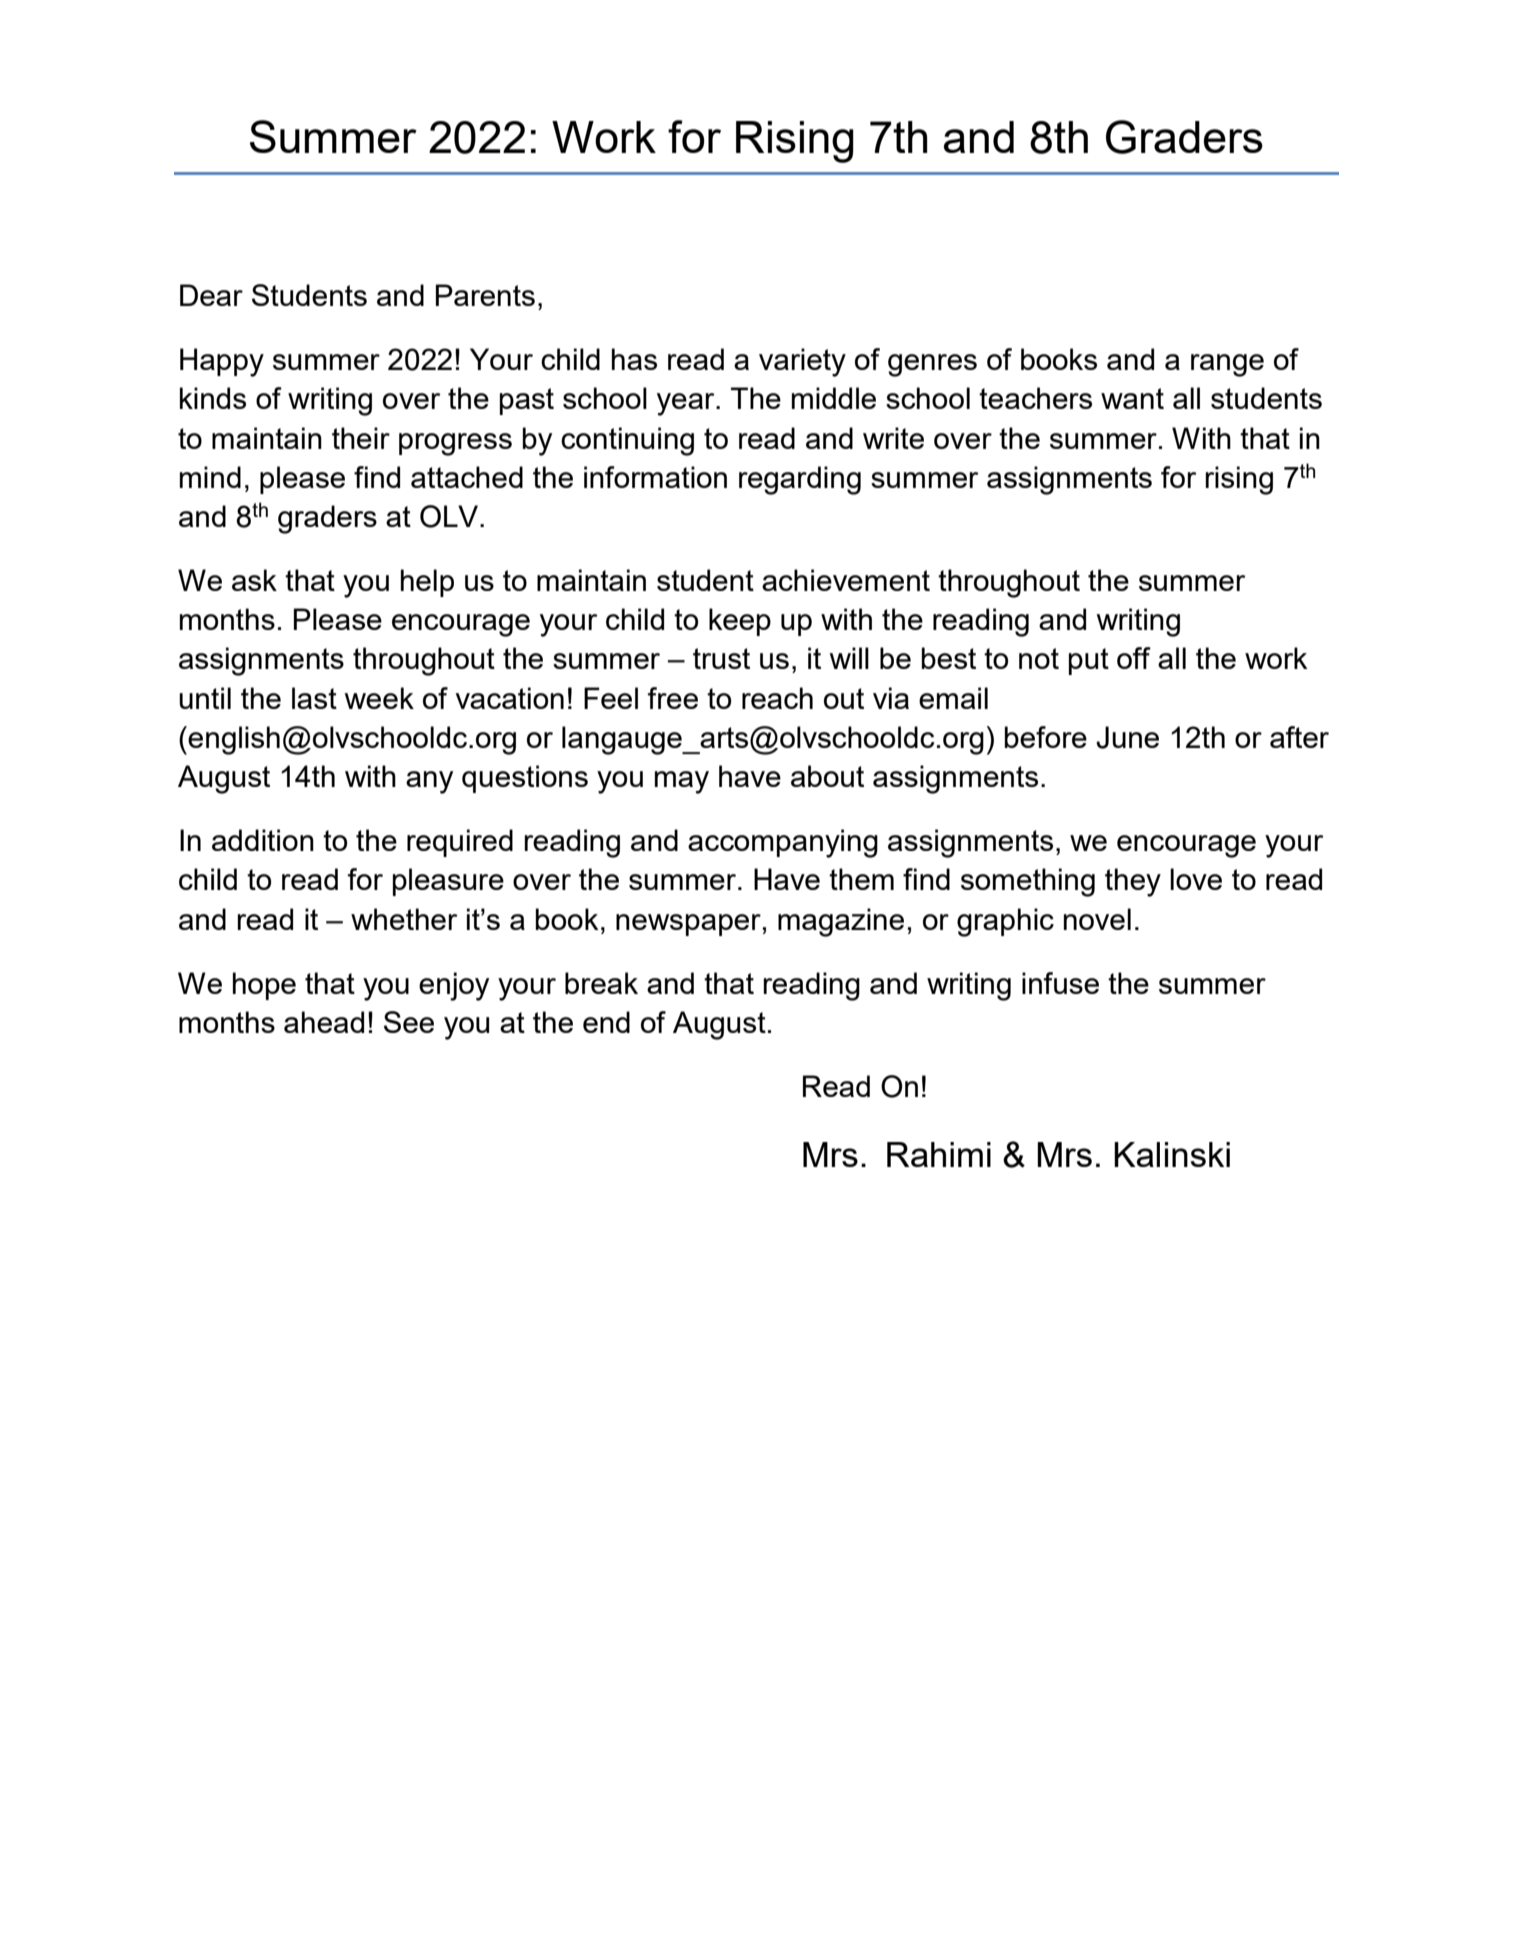  I want to click on ahead, so click(324, 1022).
